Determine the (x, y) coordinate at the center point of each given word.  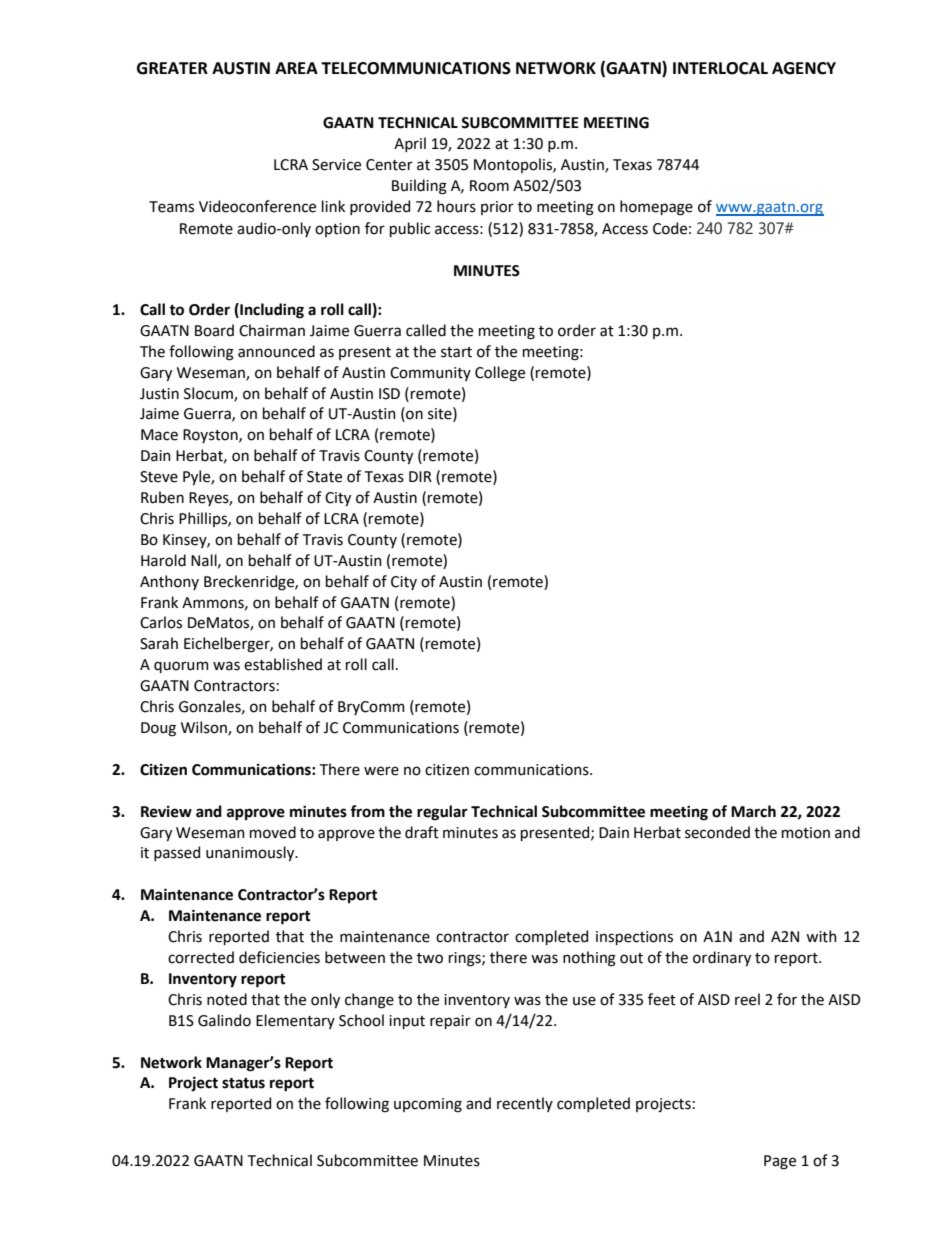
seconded (717, 832)
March (753, 811)
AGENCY (804, 68)
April (410, 144)
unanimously (251, 853)
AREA (296, 68)
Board (214, 330)
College (500, 374)
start (456, 352)
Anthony (169, 582)
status (243, 1083)
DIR (420, 476)
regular (442, 813)
